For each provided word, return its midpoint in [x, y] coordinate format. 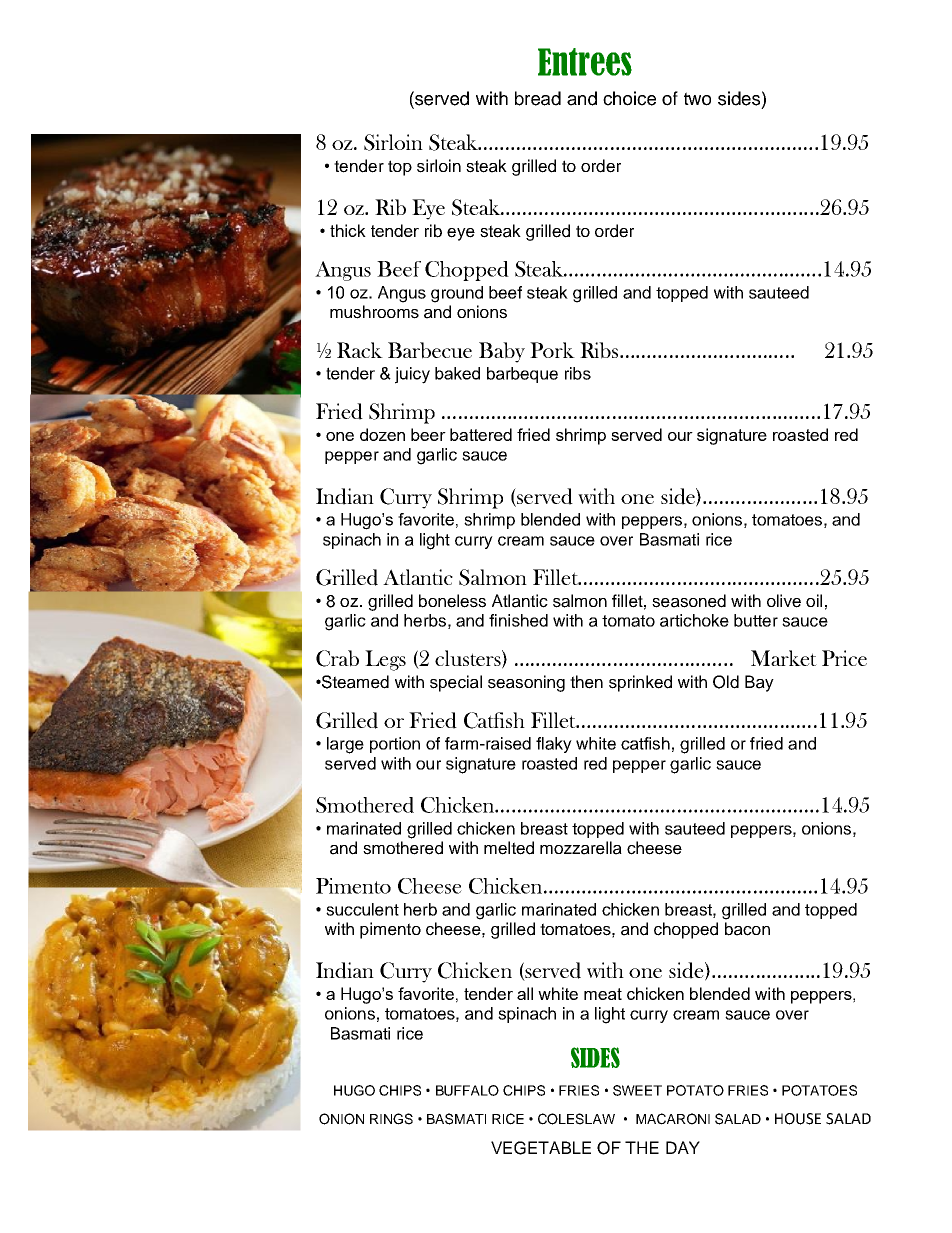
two [697, 99]
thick [348, 230]
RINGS [391, 1119]
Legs [385, 660]
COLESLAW [576, 1119]
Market [784, 658]
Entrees [585, 62]
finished [518, 620]
